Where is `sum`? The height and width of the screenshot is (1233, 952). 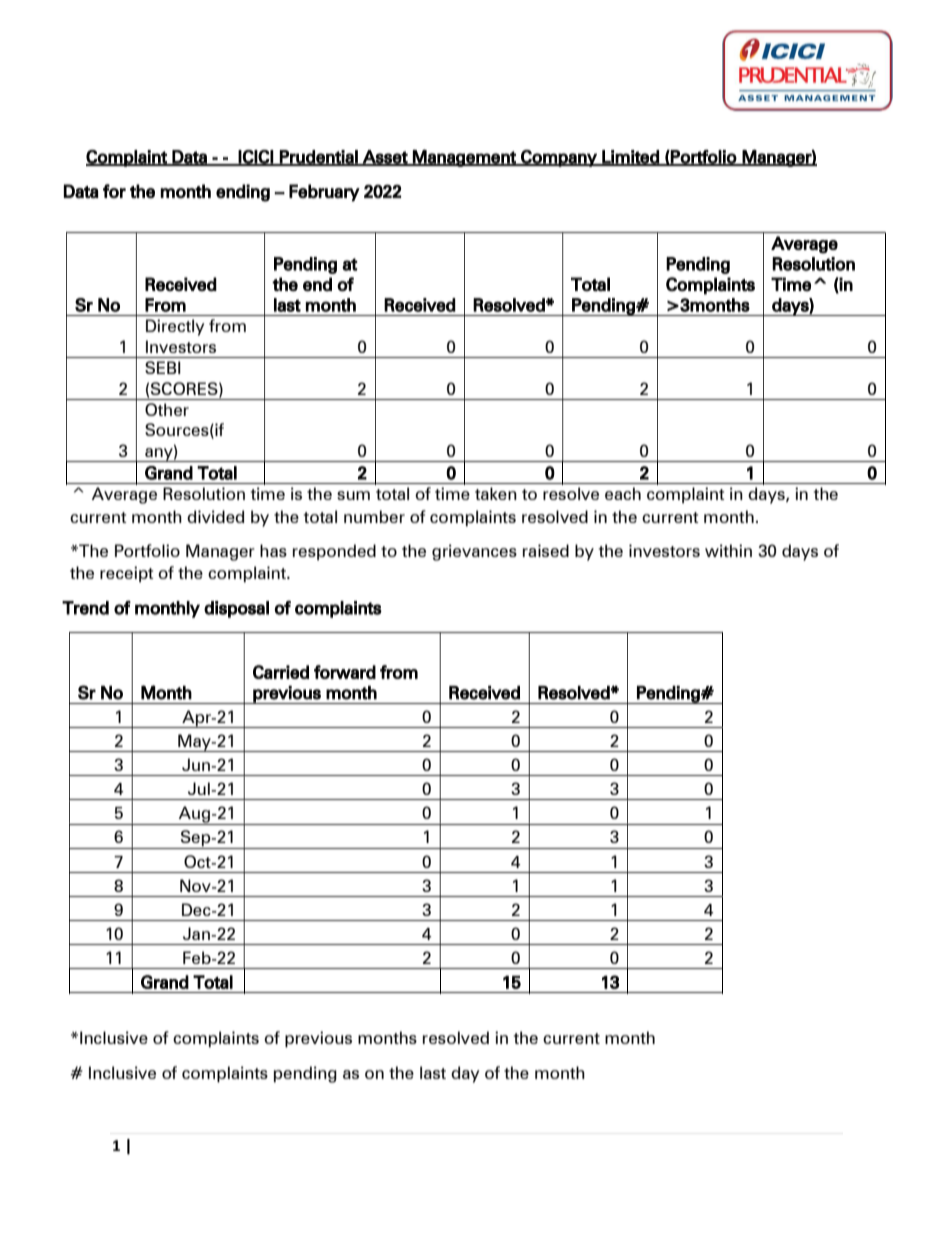 sum is located at coordinates (353, 495).
